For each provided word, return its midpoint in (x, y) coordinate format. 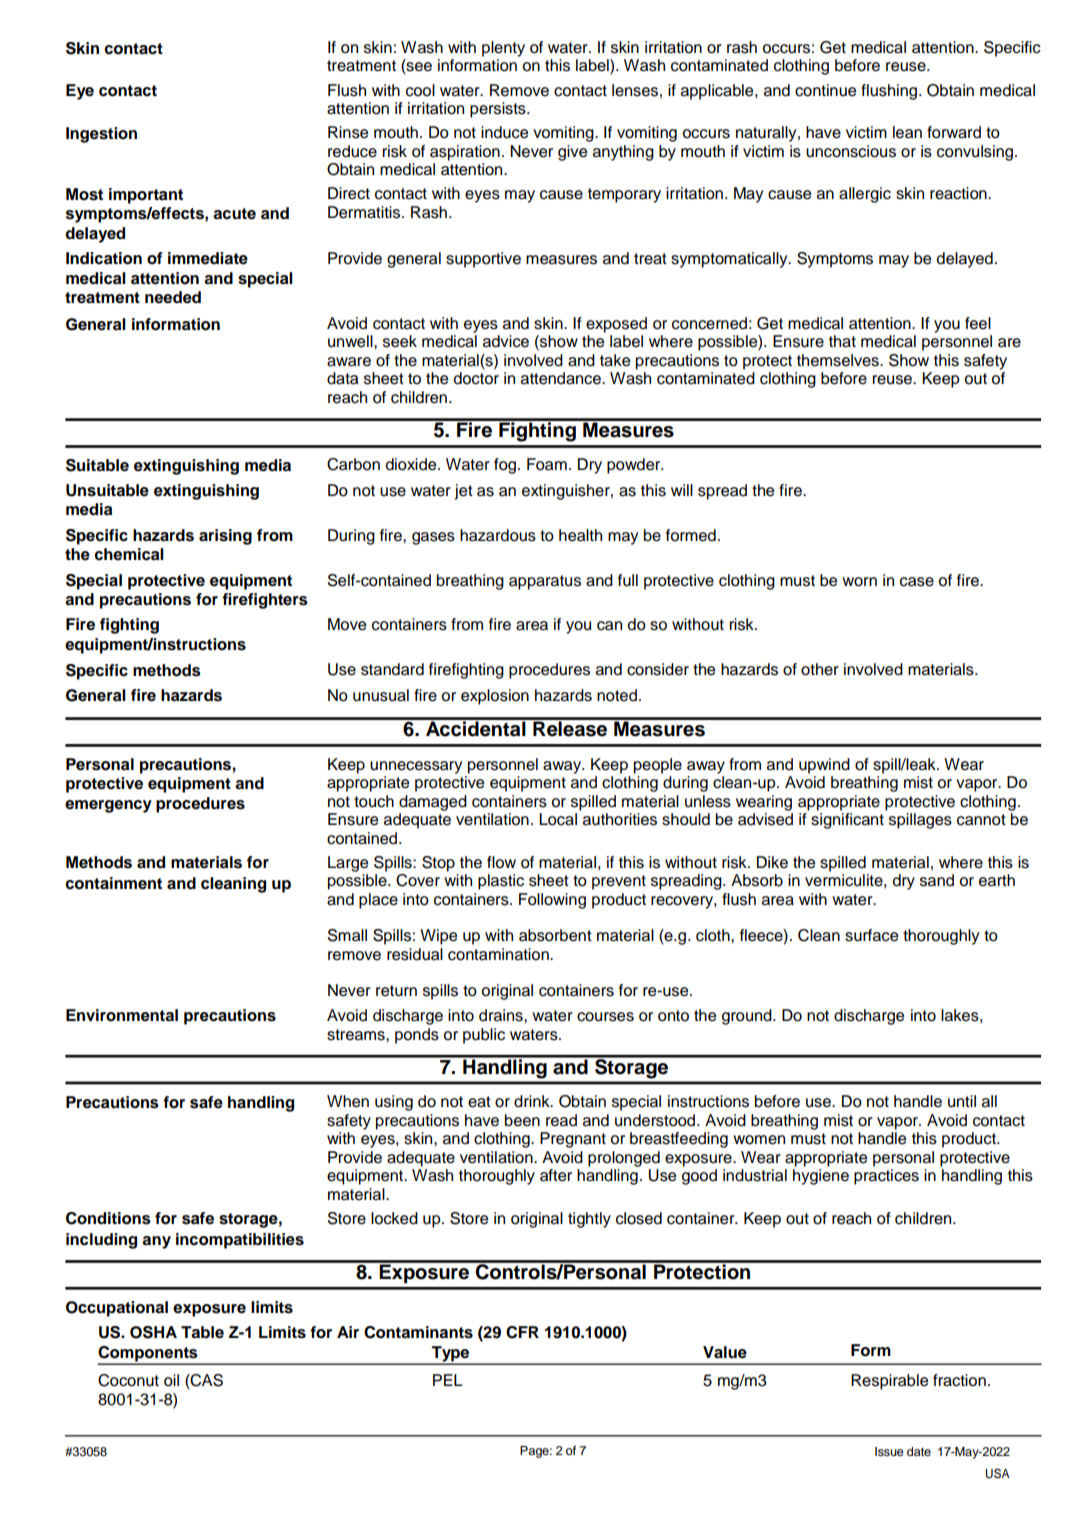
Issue (889, 1451)
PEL (448, 1380)
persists (499, 110)
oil (171, 1380)
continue (825, 90)
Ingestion (101, 135)
